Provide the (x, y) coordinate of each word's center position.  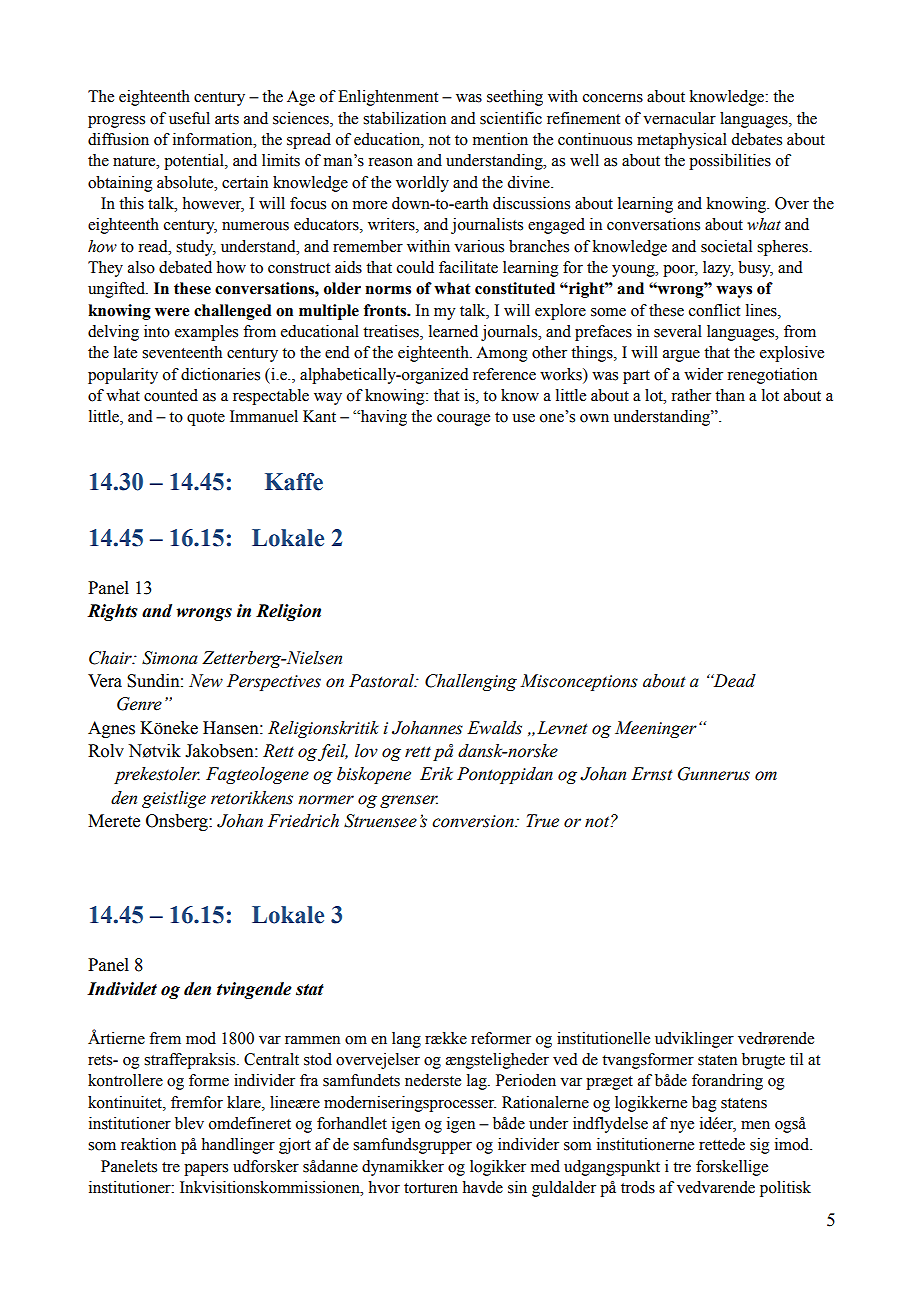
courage (463, 420)
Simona (170, 658)
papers (206, 1170)
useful (189, 118)
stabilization (404, 118)
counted (171, 395)
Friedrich (303, 821)
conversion (474, 821)
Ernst (652, 774)
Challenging (471, 682)
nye (682, 1127)
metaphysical (682, 141)
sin (517, 1187)
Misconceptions (579, 682)
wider (703, 374)
